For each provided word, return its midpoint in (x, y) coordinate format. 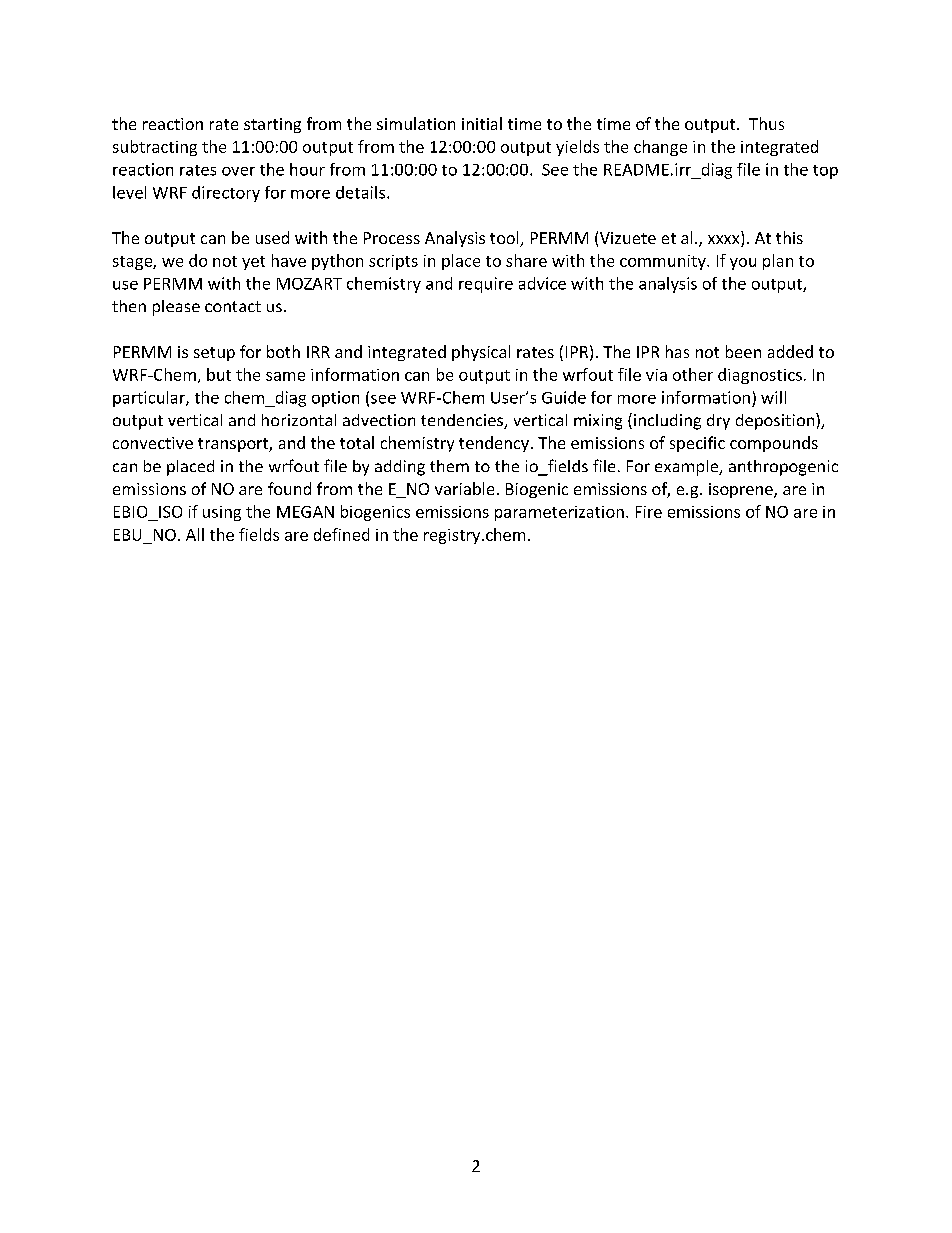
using (222, 513)
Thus (766, 123)
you (743, 264)
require (486, 285)
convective (153, 443)
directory (226, 194)
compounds (774, 444)
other (693, 374)
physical (481, 353)
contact (233, 306)
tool (505, 239)
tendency (494, 444)
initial (482, 123)
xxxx (723, 239)
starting (272, 125)
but (219, 374)
